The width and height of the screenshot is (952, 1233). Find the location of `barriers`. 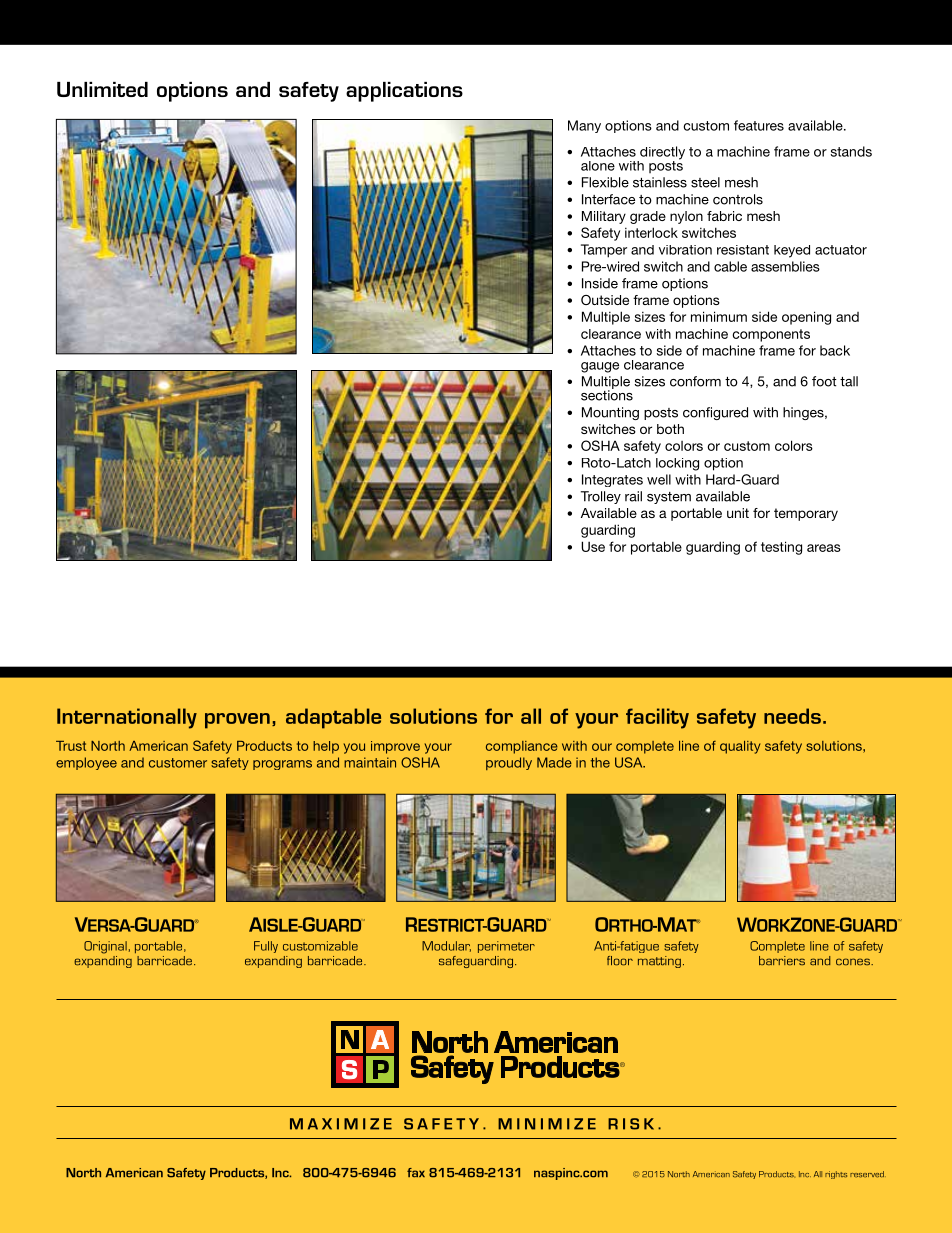

barriers is located at coordinates (782, 961).
